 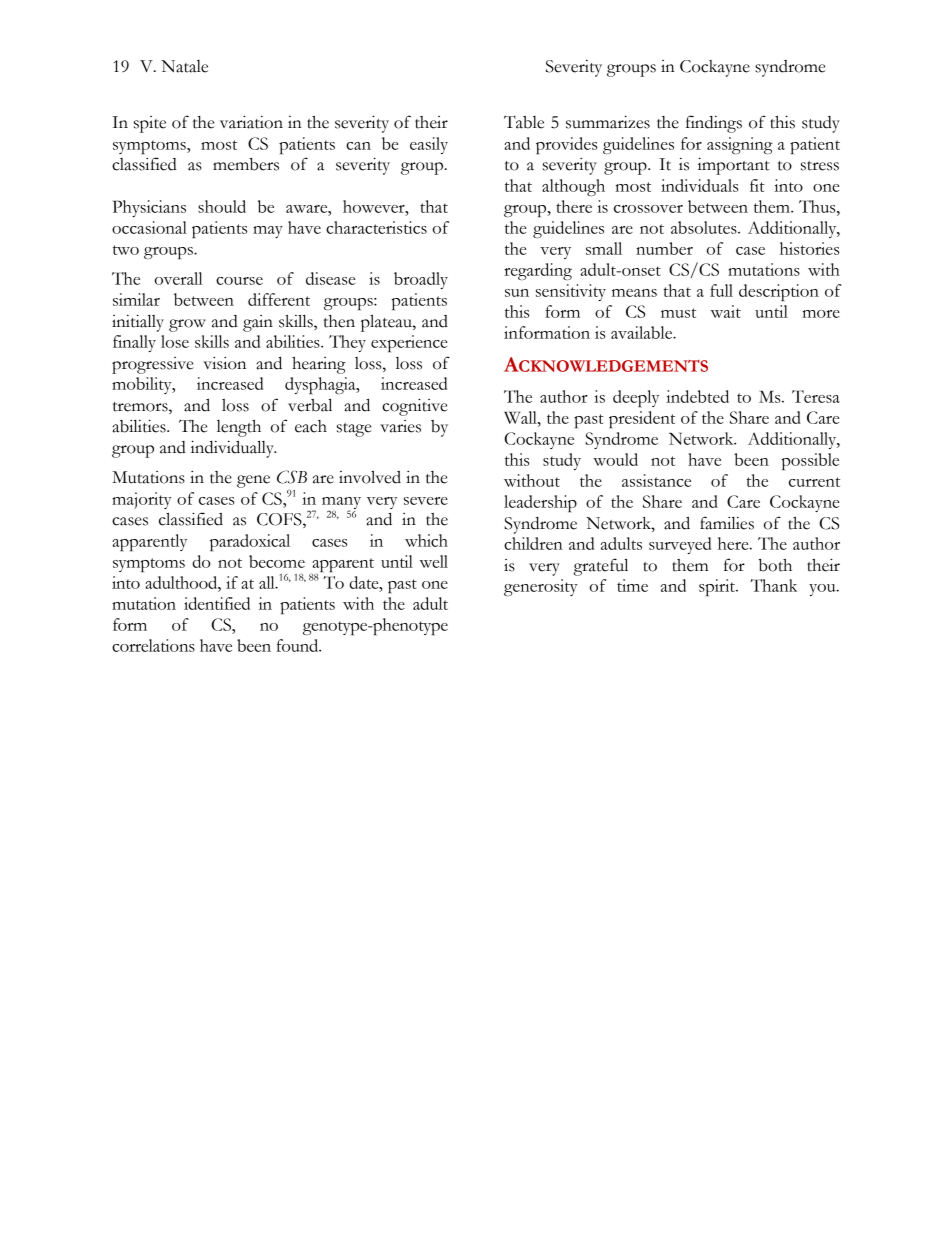 What do you see at coordinates (251, 122) in the screenshot?
I see `variation` at bounding box center [251, 122].
